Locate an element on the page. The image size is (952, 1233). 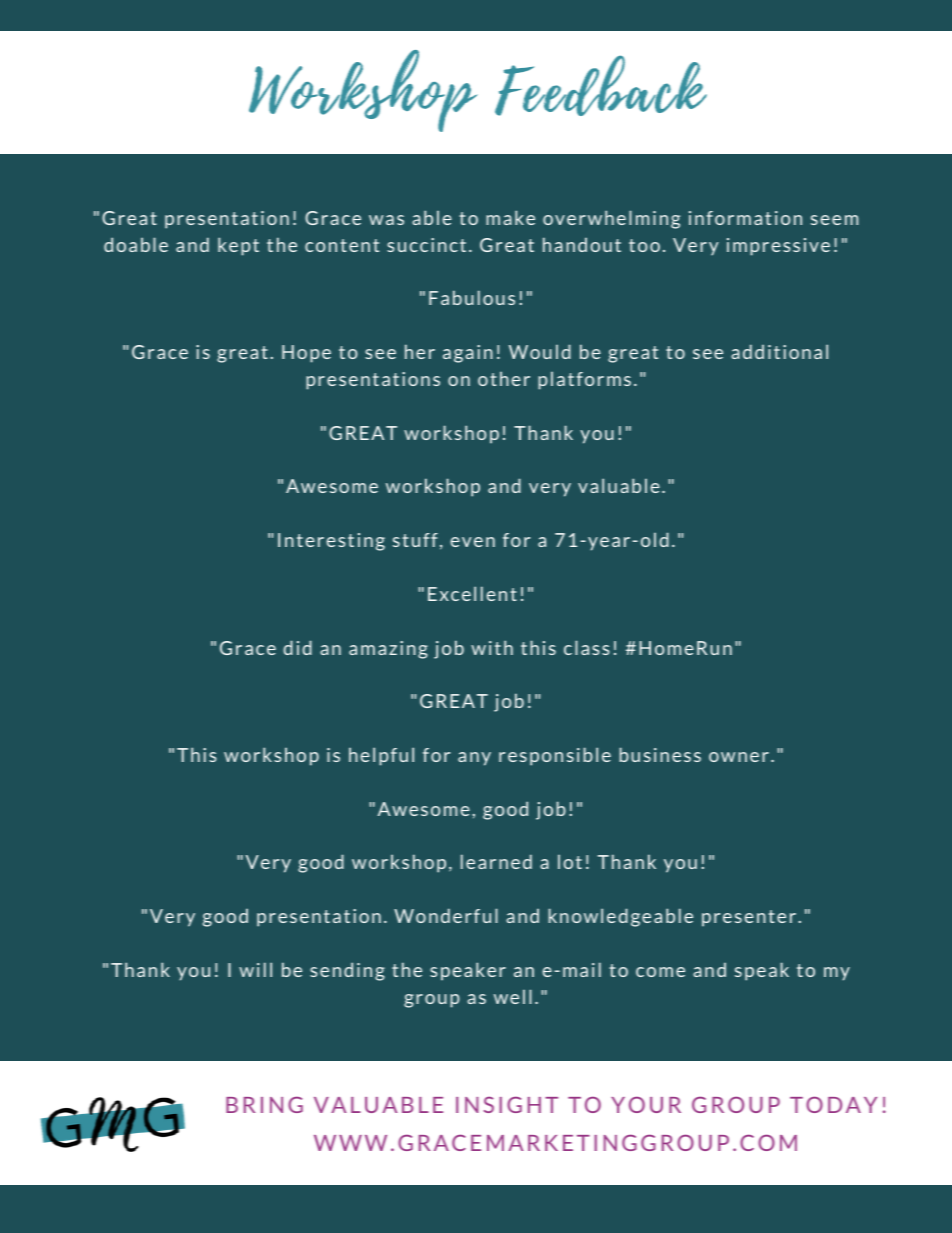
Excellent is located at coordinates (472, 593).
